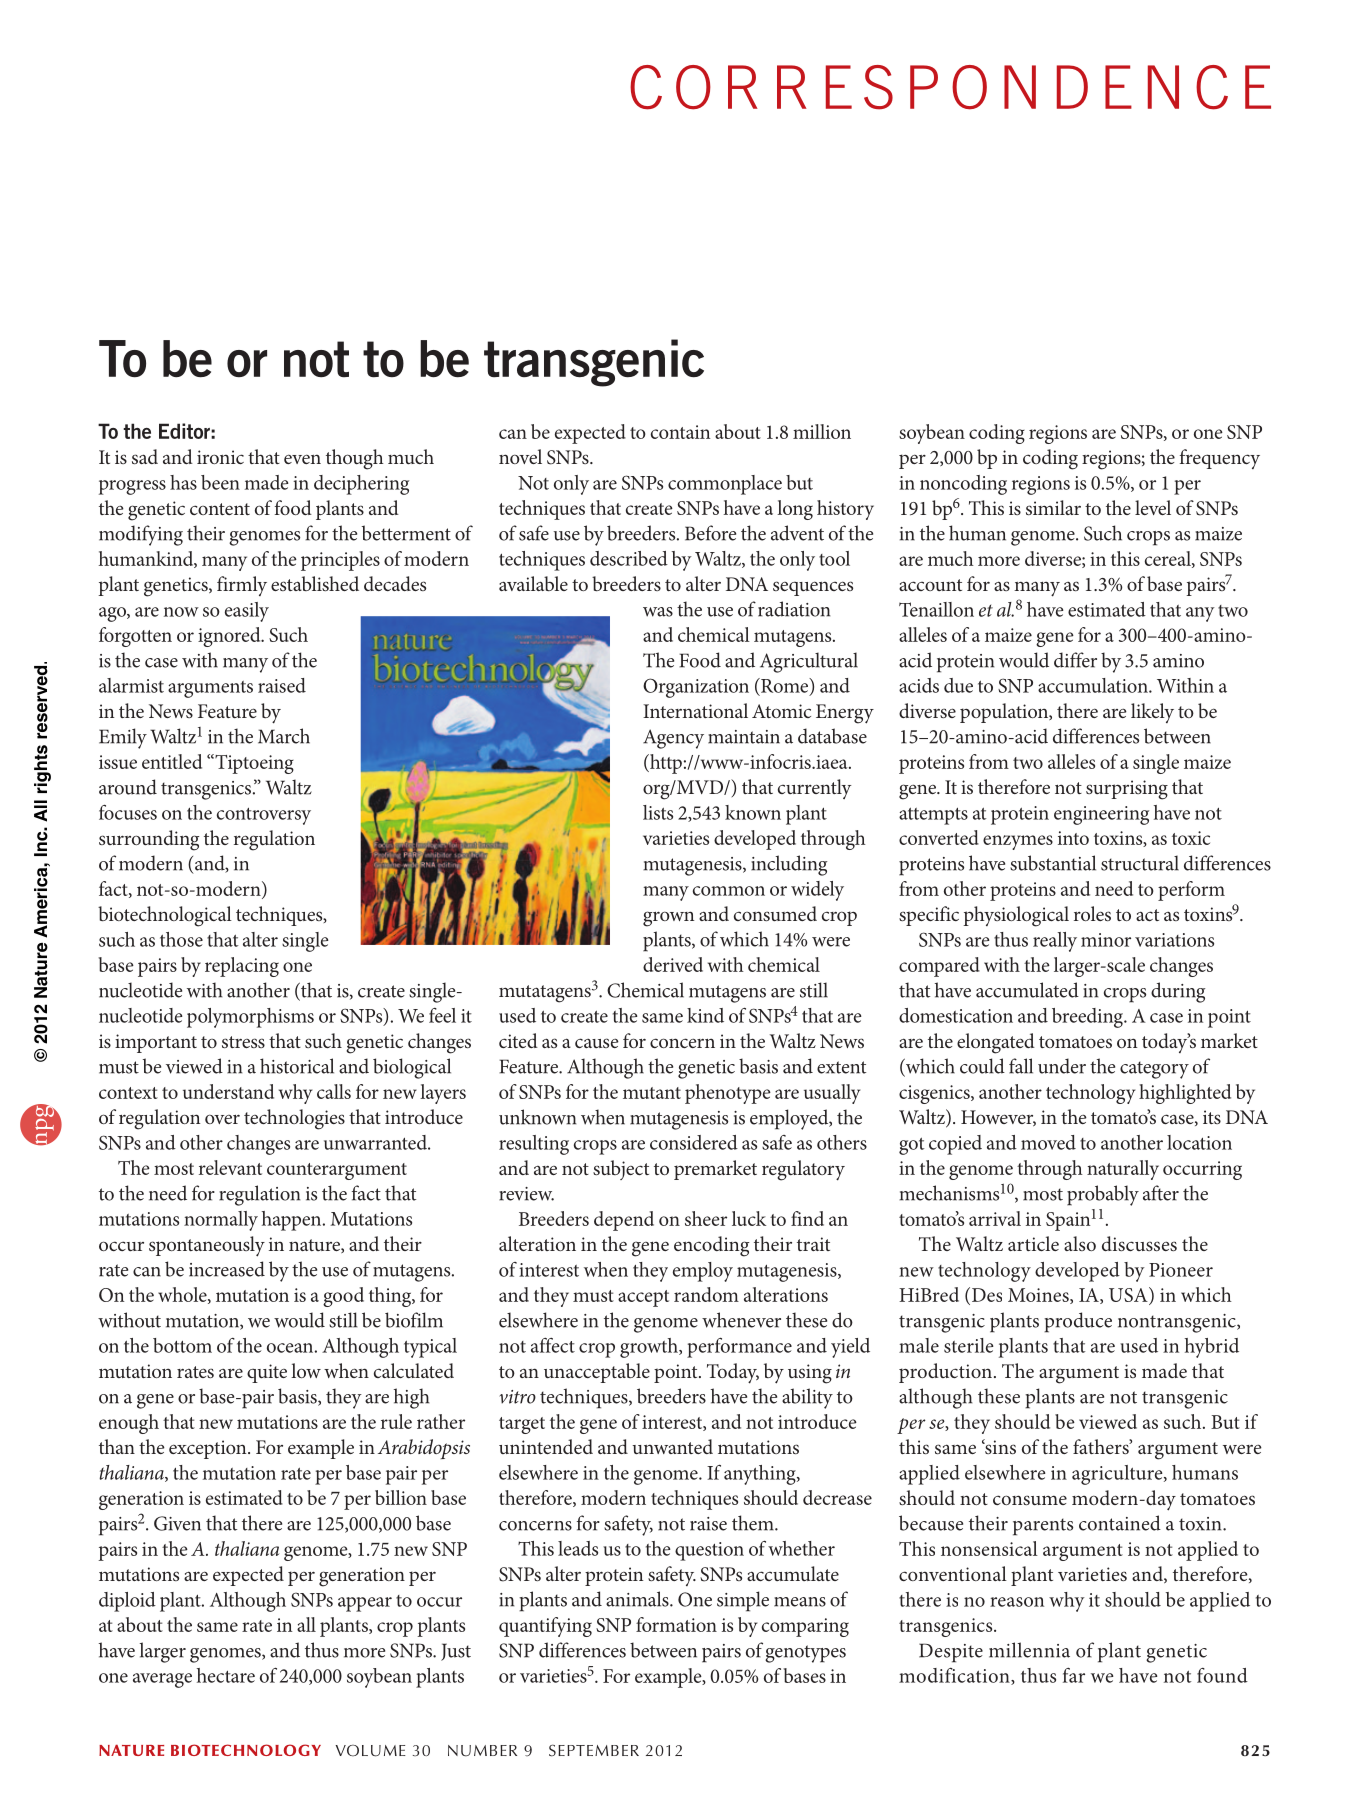  What do you see at coordinates (1127, 790) in the page?
I see `surprising` at bounding box center [1127, 790].
